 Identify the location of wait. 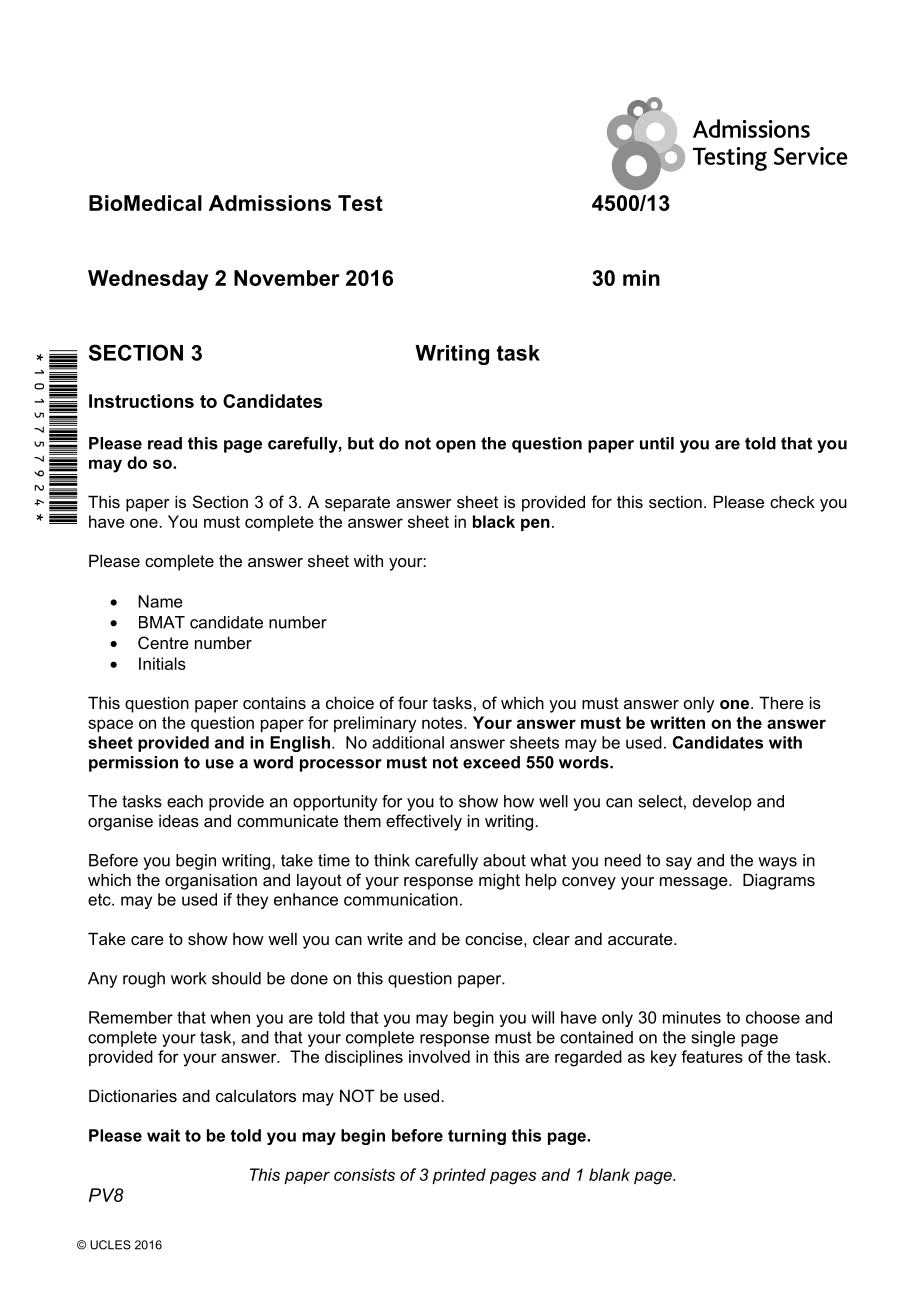
(163, 1135).
